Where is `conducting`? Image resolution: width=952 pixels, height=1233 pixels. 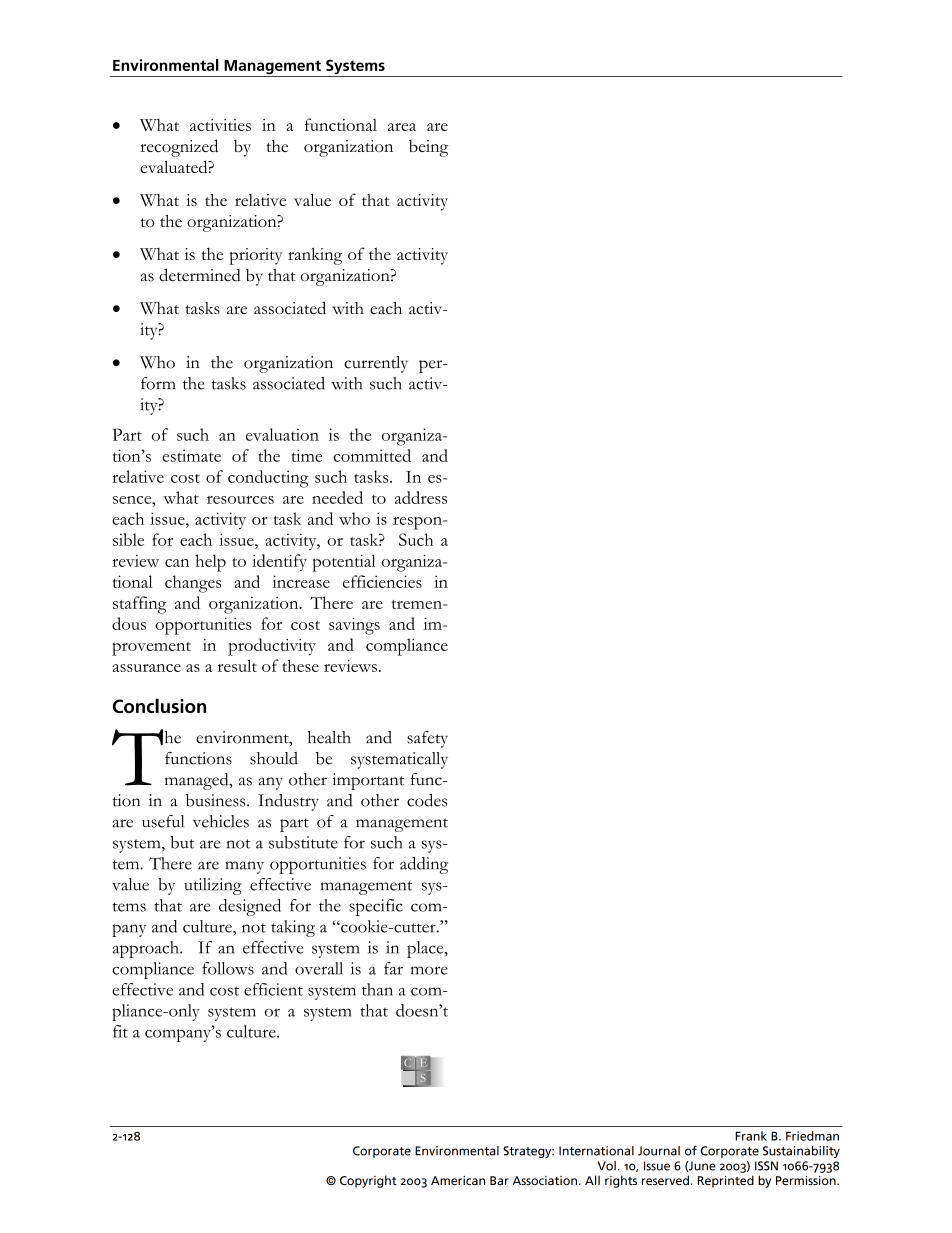
conducting is located at coordinates (268, 479).
